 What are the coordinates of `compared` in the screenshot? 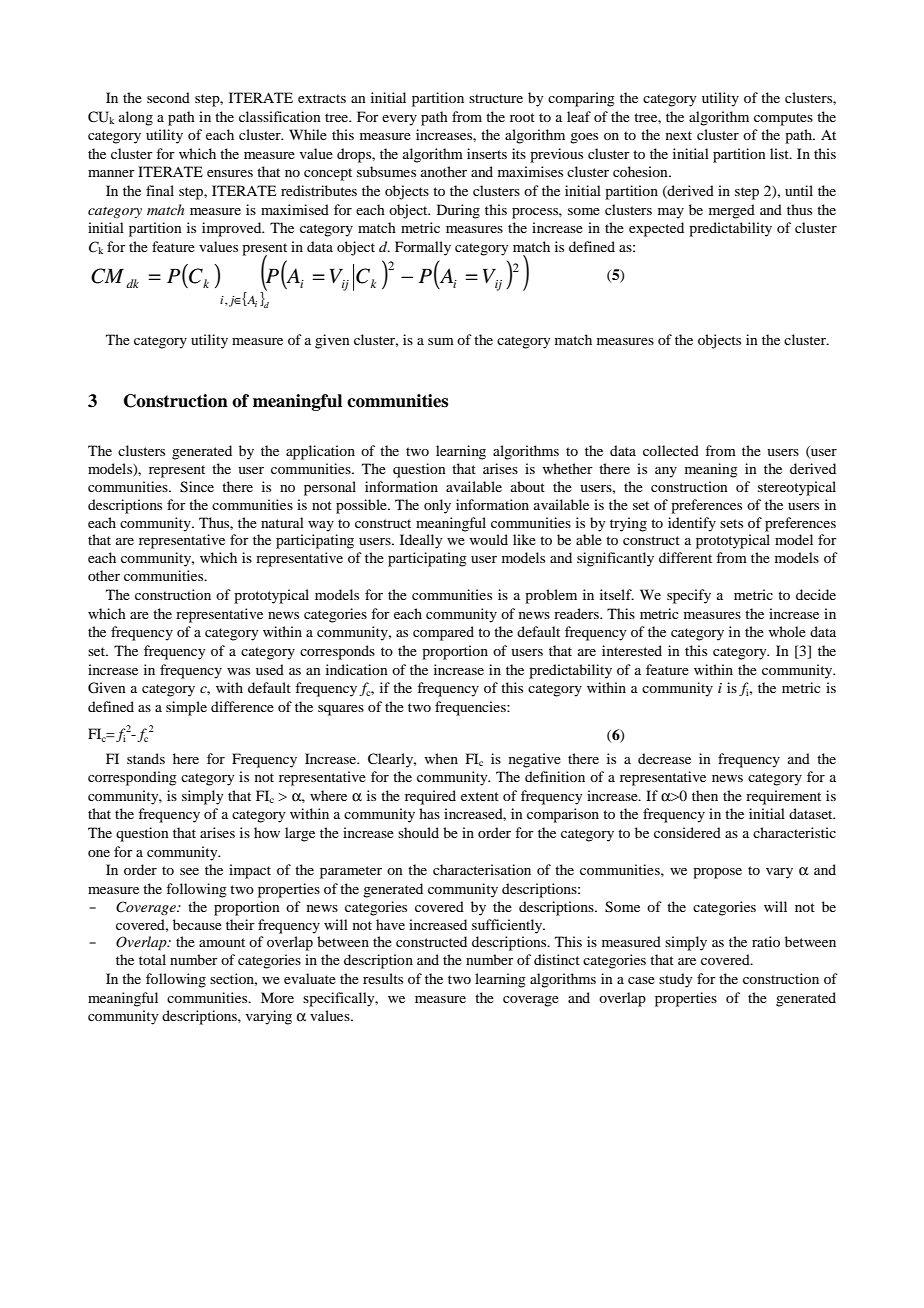 It's located at (443, 633).
